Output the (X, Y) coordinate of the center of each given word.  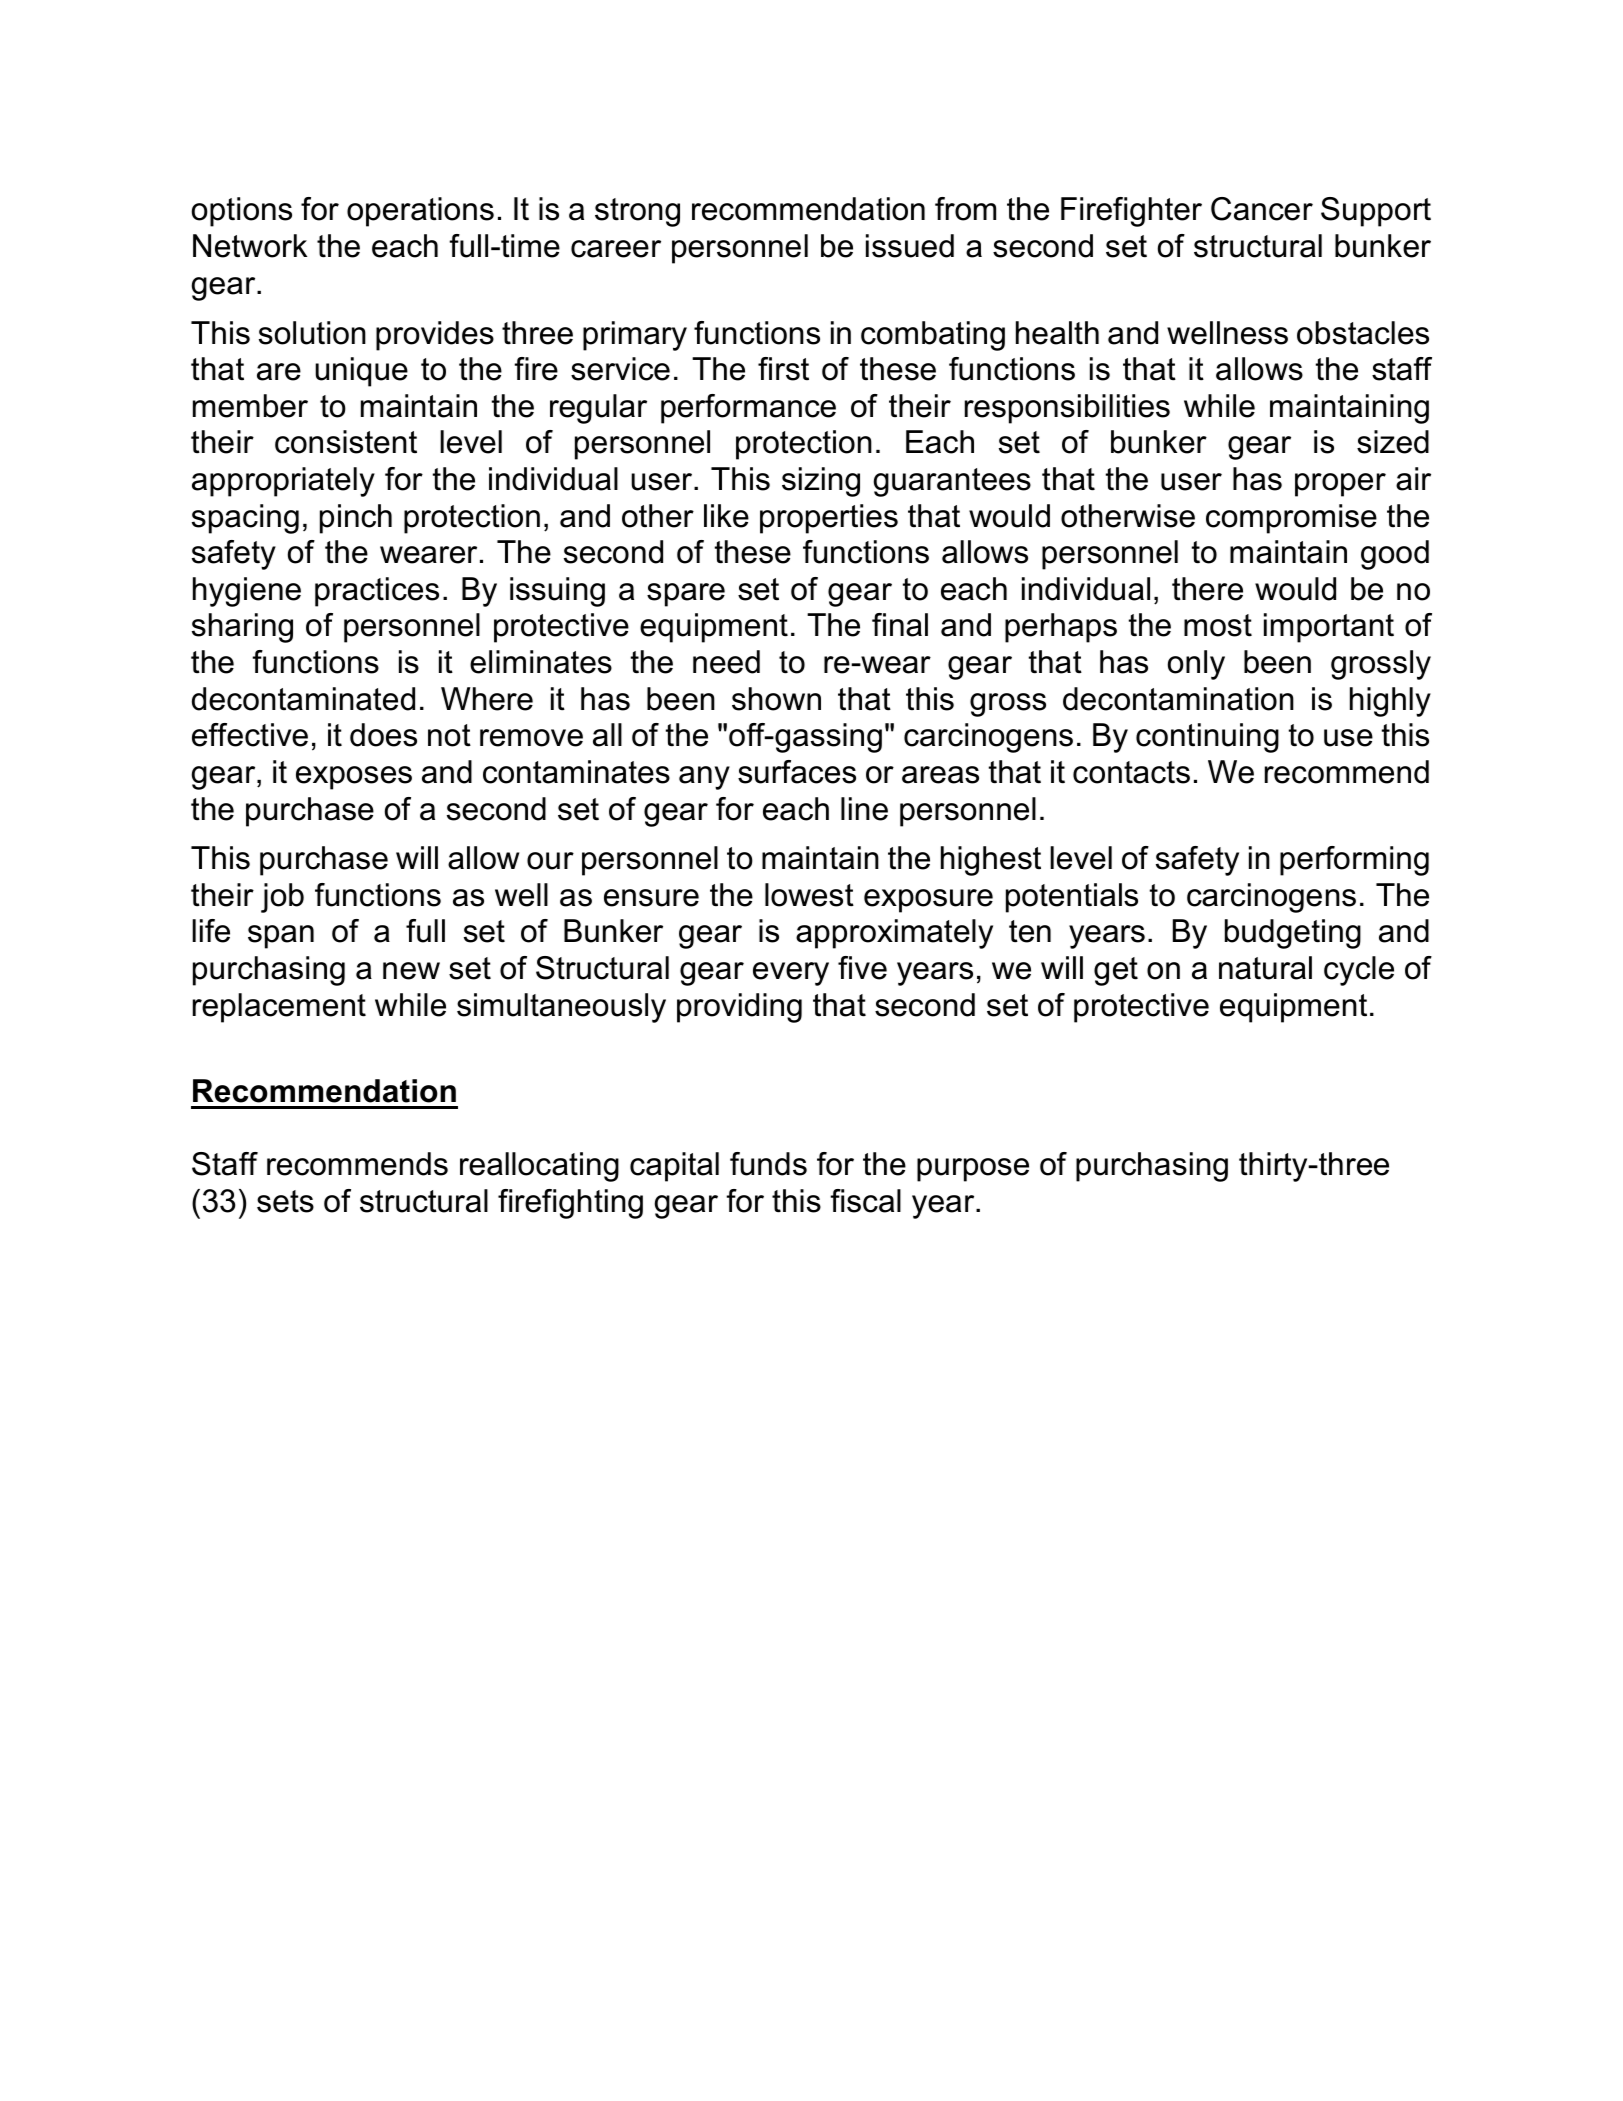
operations (420, 212)
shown (776, 699)
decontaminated (303, 699)
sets (285, 1201)
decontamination (1178, 699)
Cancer (1262, 209)
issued (910, 246)
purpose (973, 1170)
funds (768, 1164)
